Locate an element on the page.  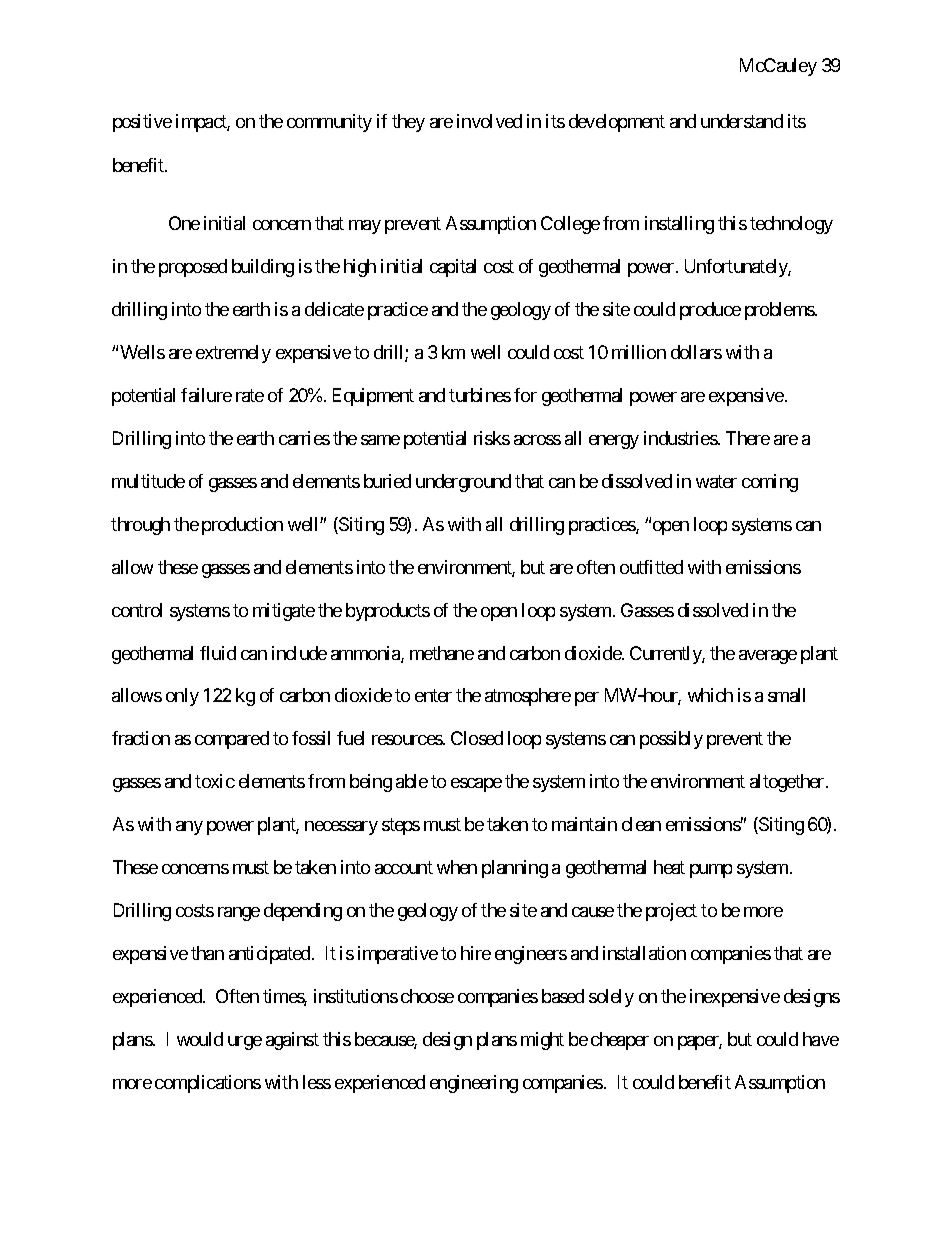
byproducts is located at coordinates (388, 612).
